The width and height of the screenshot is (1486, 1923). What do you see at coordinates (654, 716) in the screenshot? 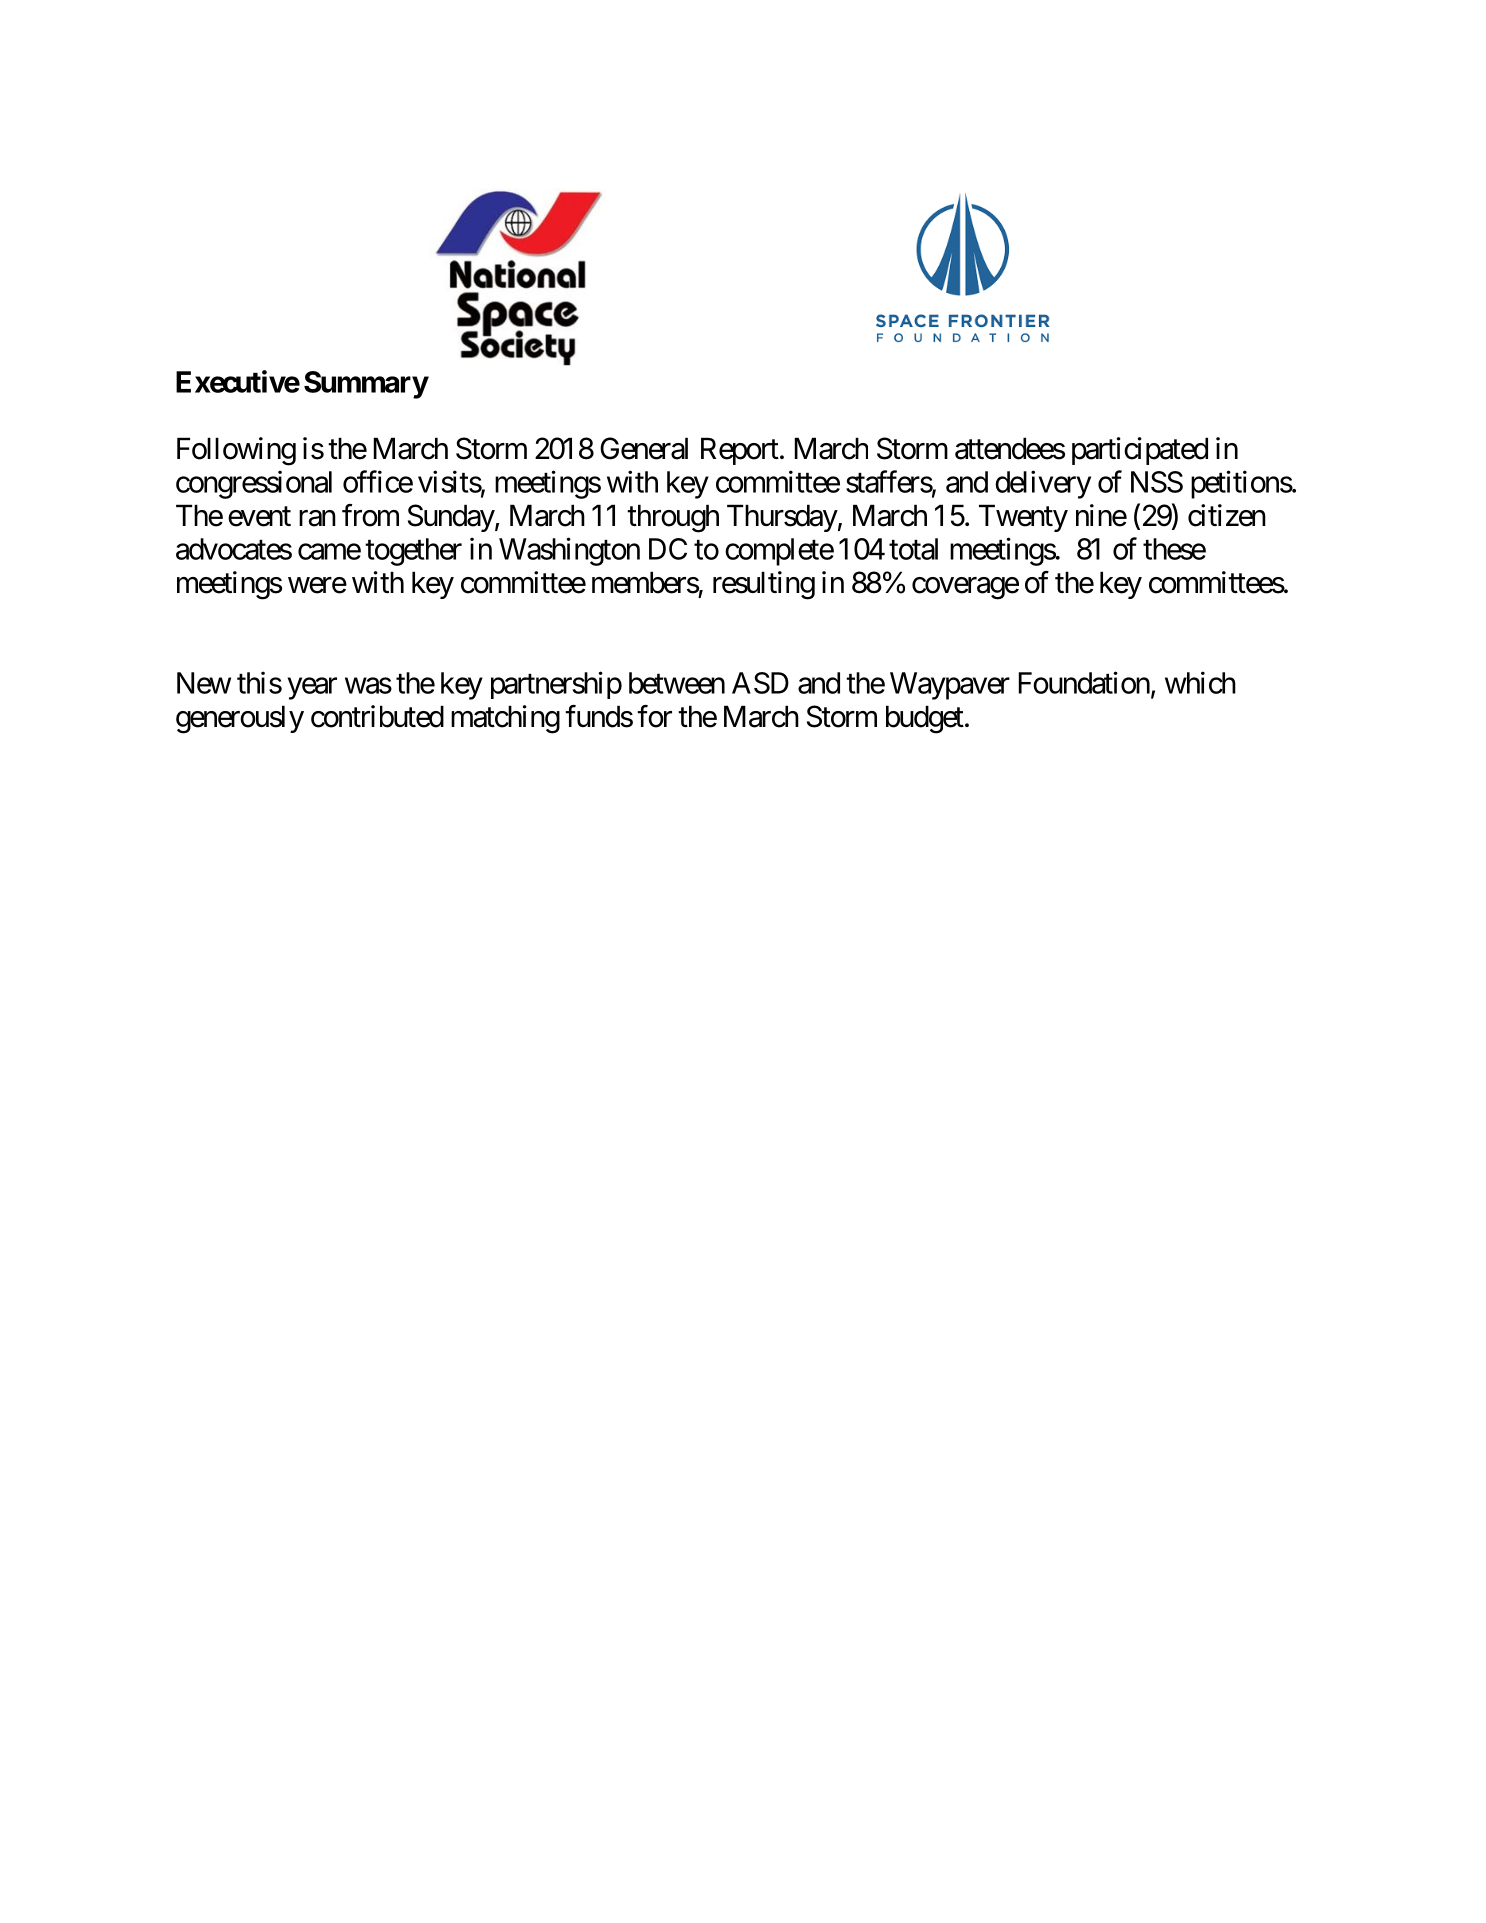
I see `for` at bounding box center [654, 716].
